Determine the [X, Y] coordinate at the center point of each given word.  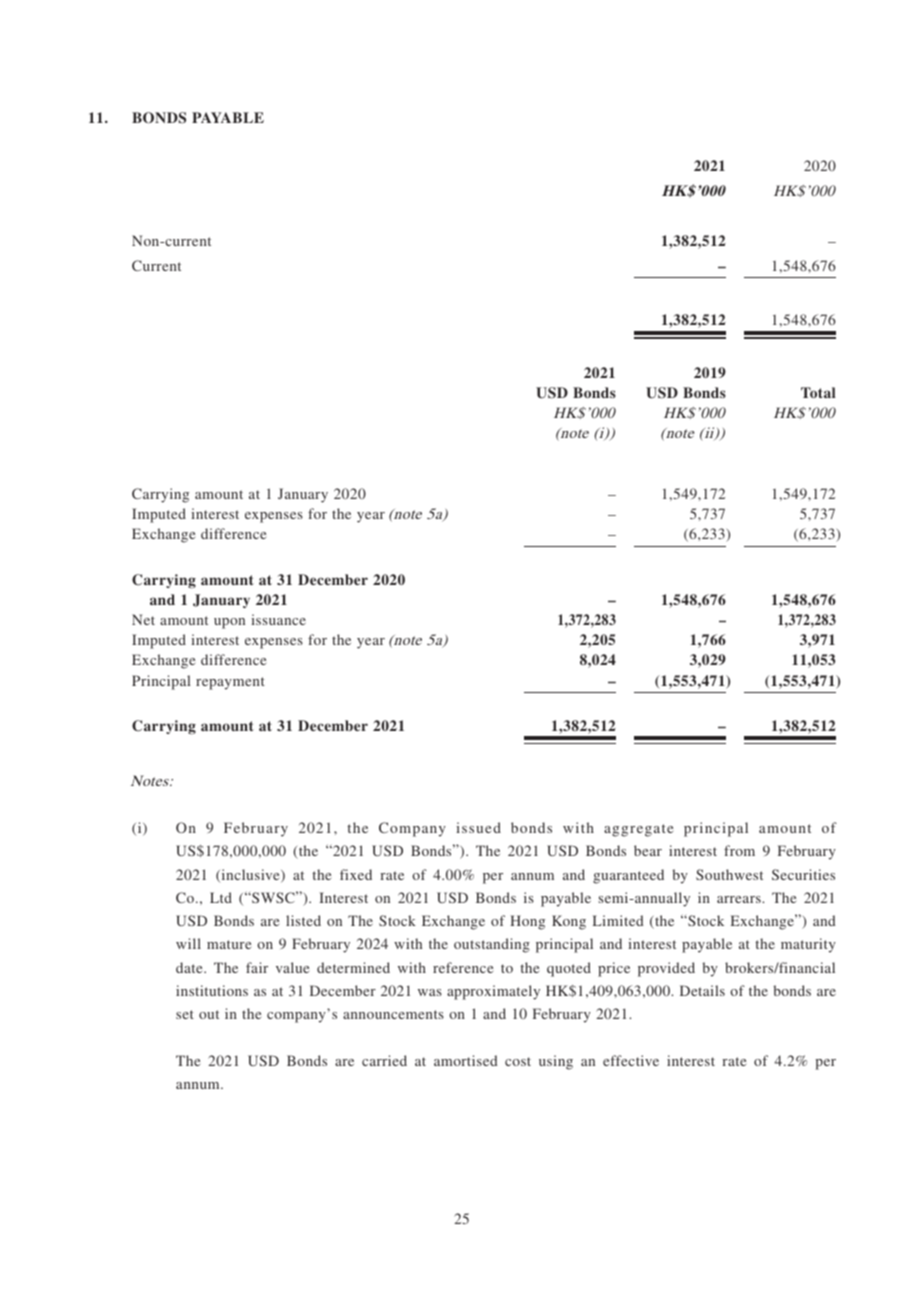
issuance [278, 619]
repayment [230, 683]
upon [229, 623]
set [185, 1014]
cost [518, 1061]
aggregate [638, 830]
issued [478, 827]
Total [818, 392]
